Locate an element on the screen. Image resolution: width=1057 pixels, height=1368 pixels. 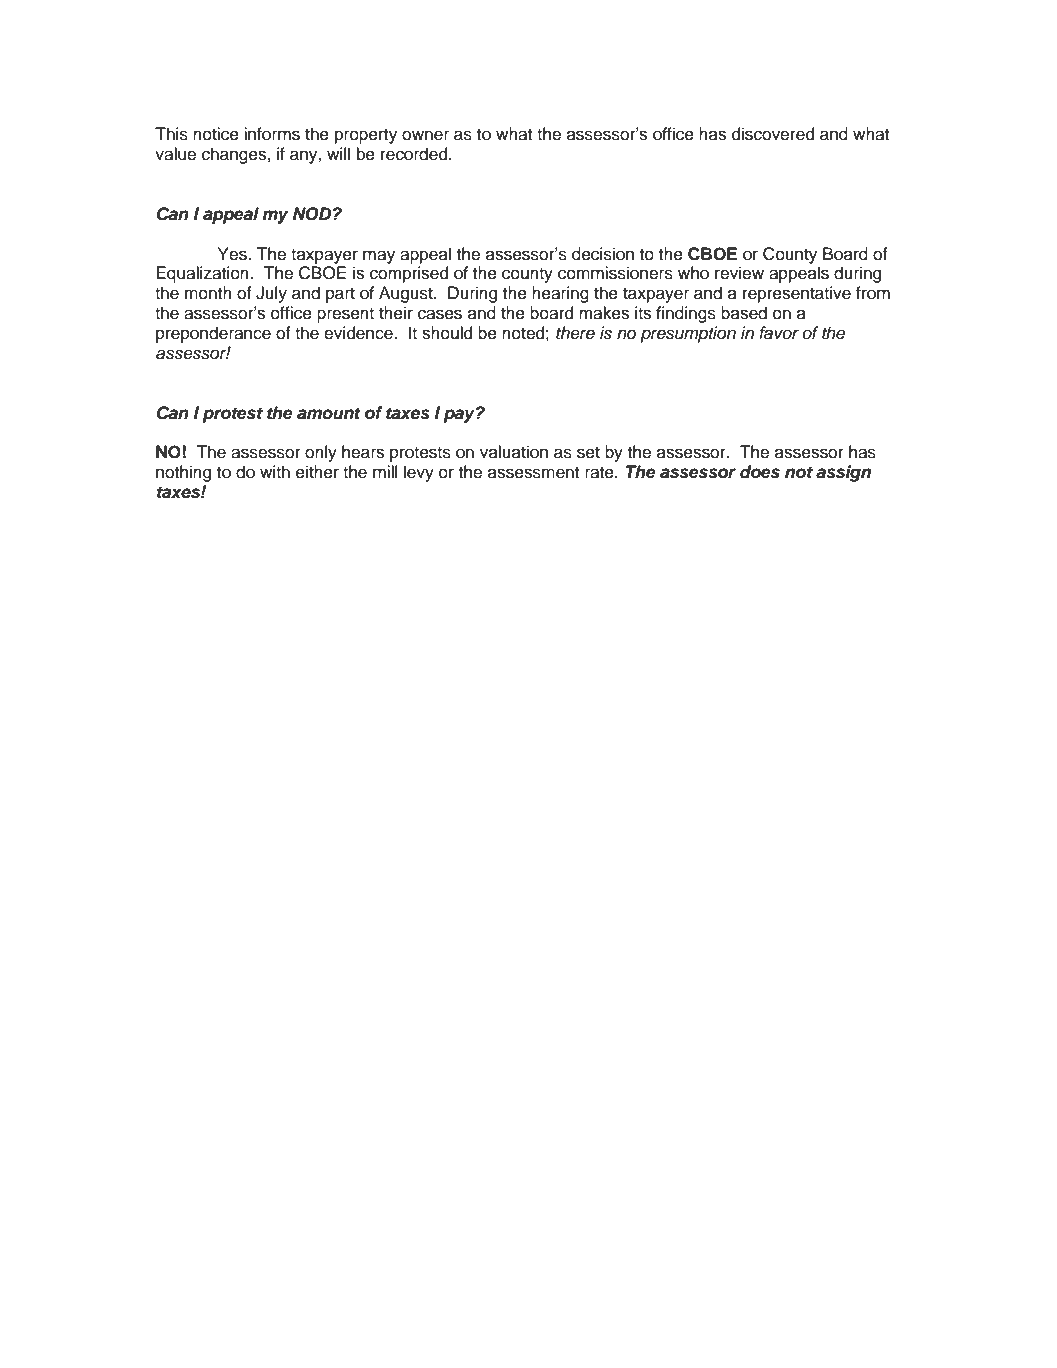
assessment is located at coordinates (533, 472).
